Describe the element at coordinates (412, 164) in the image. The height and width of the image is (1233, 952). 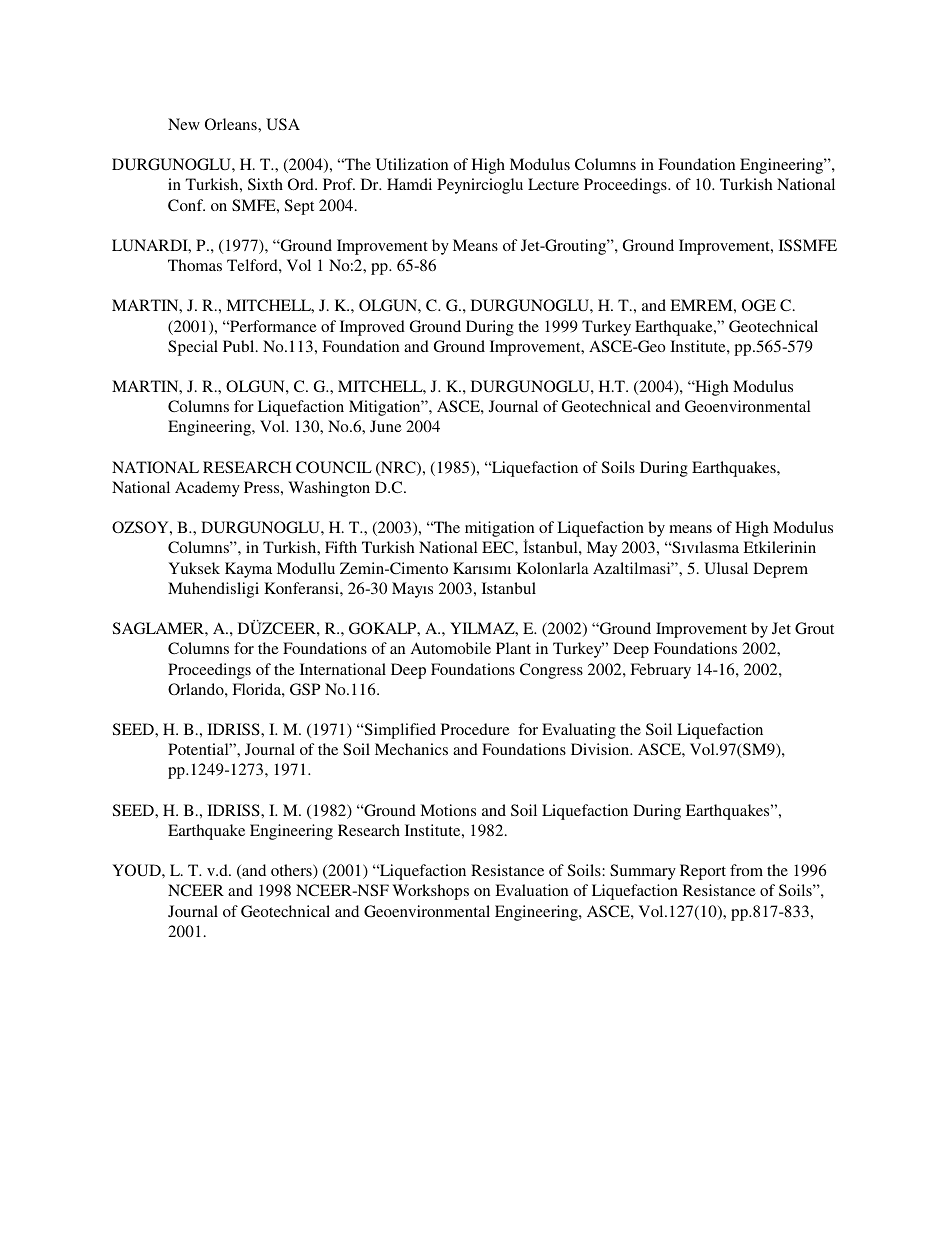
I see `Utilization` at that location.
